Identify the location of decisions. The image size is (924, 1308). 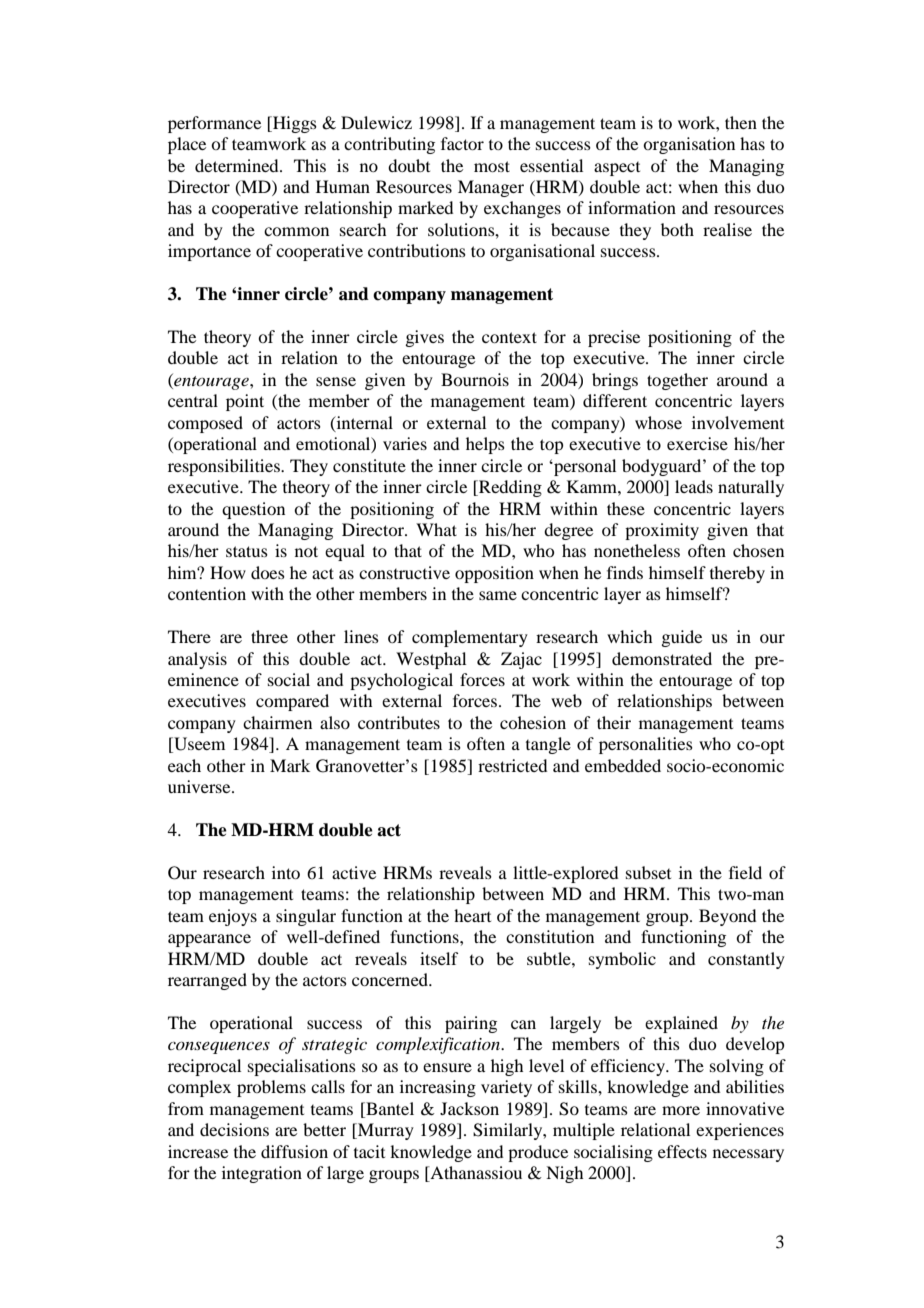
(234, 1129).
